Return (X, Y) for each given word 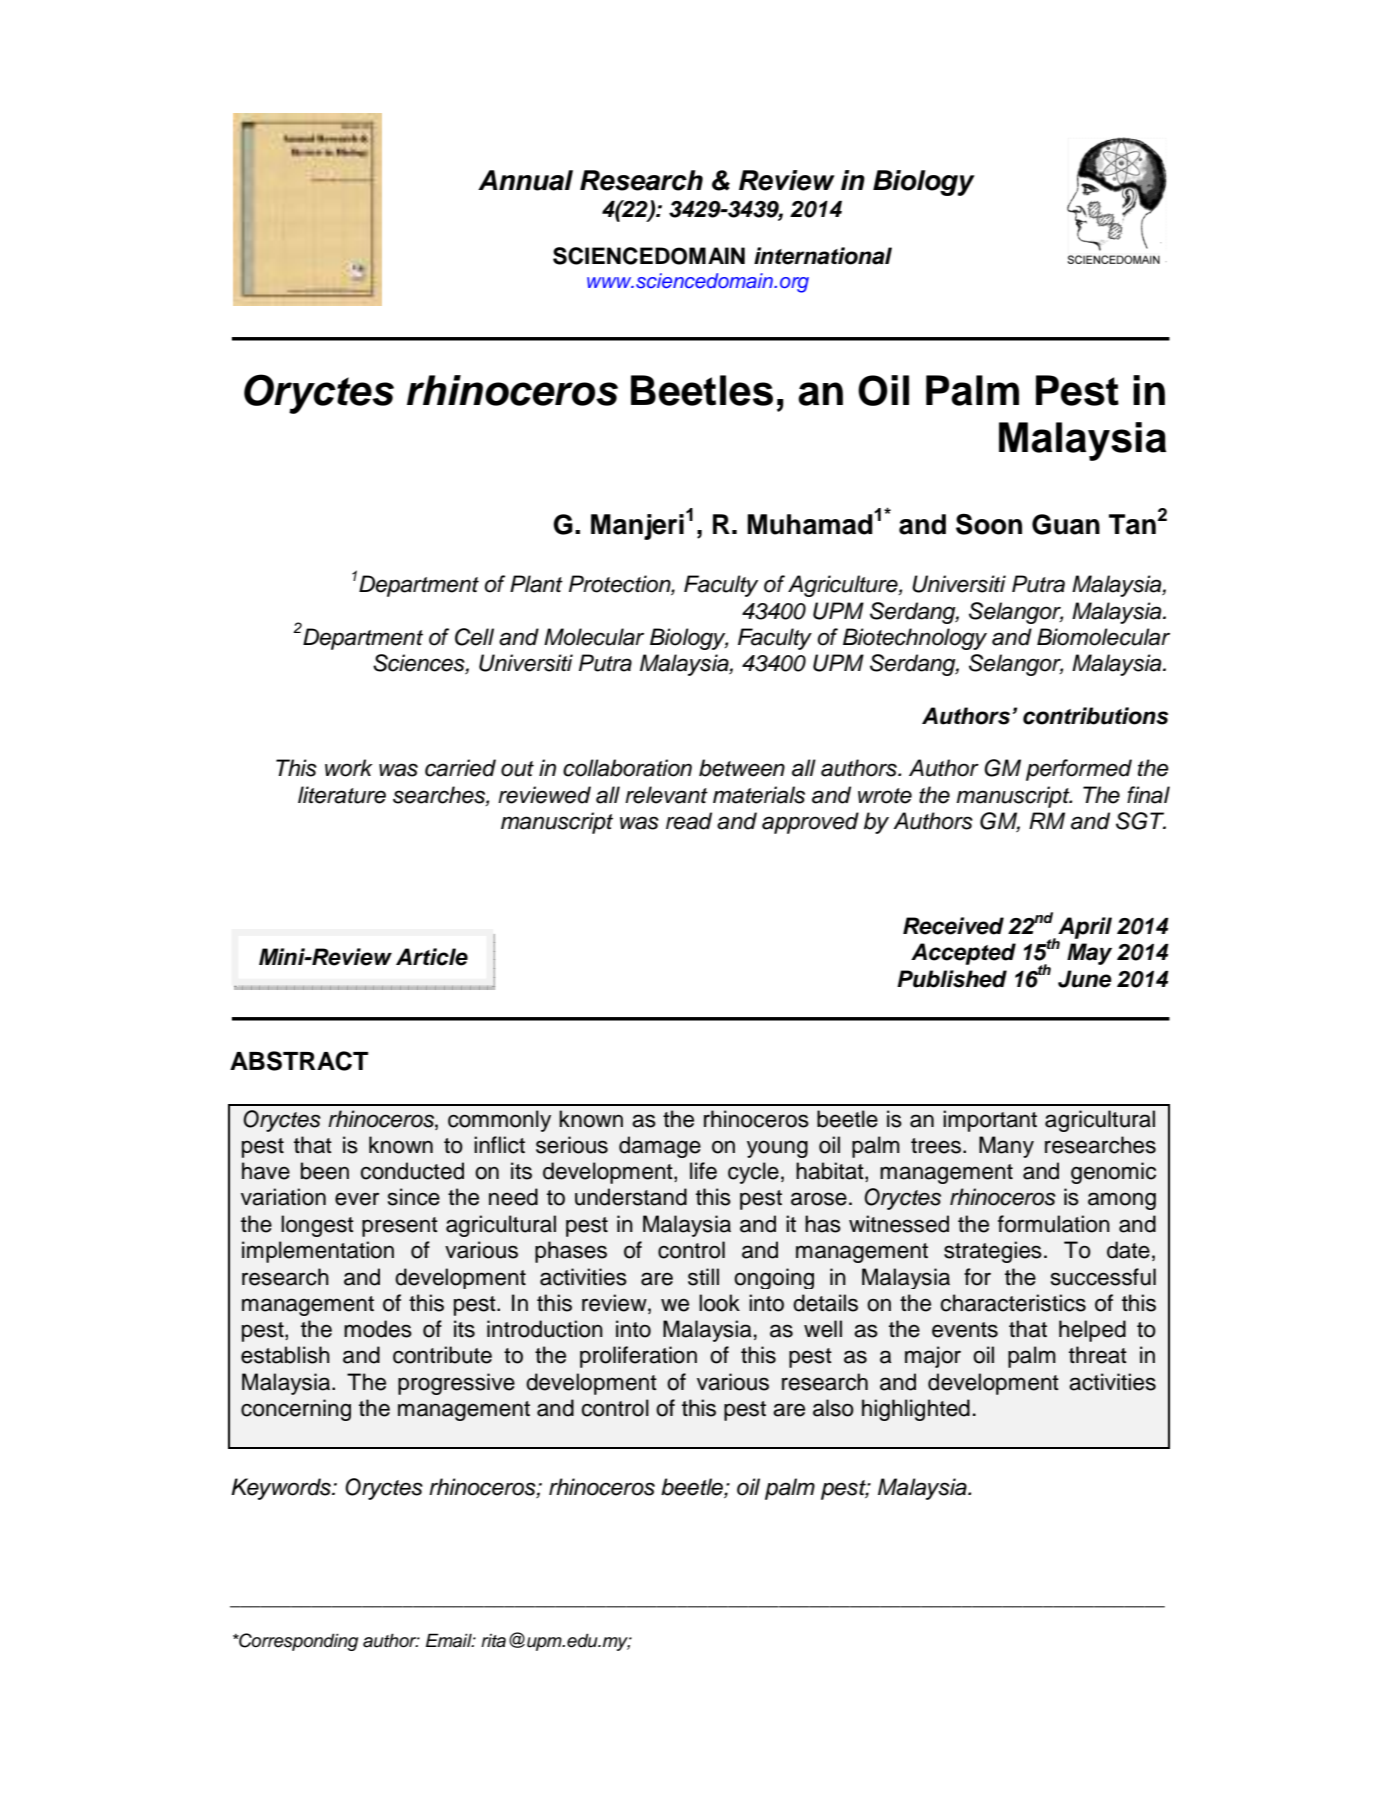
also (833, 1408)
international (823, 256)
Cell (474, 637)
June (1085, 979)
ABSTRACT (299, 1061)
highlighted (916, 1410)
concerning (296, 1410)
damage (660, 1147)
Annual (525, 180)
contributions (1096, 716)
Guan (1066, 524)
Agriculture (844, 586)
